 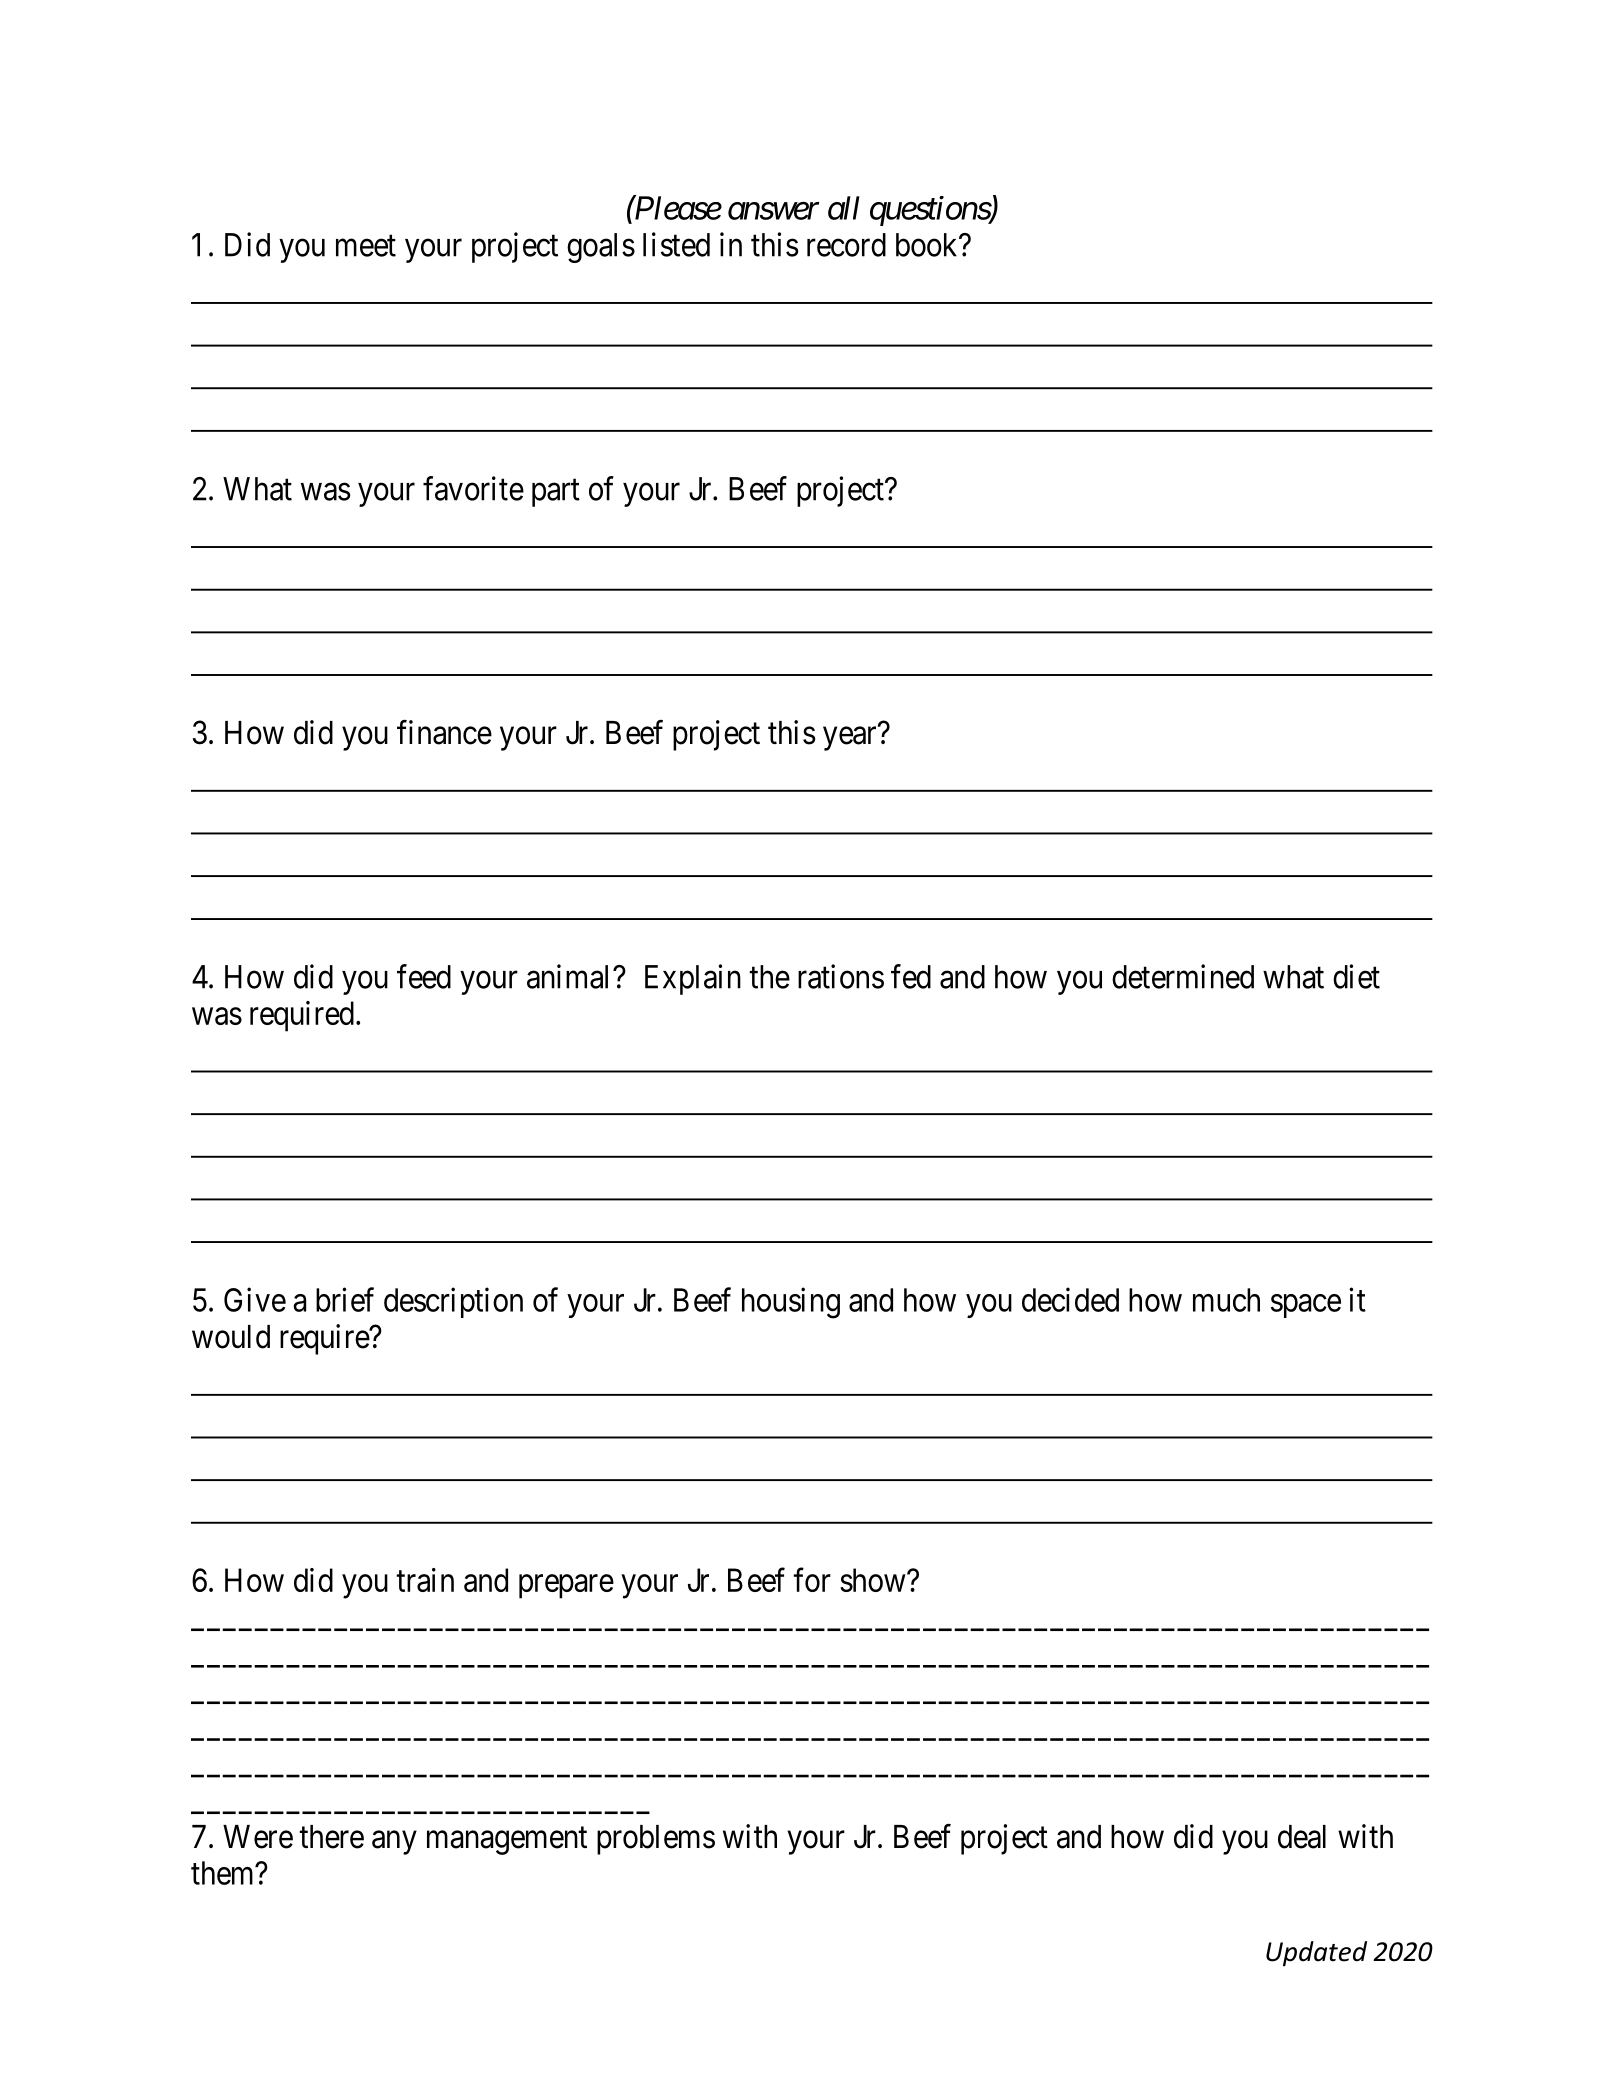 I want to click on any, so click(x=394, y=1843).
